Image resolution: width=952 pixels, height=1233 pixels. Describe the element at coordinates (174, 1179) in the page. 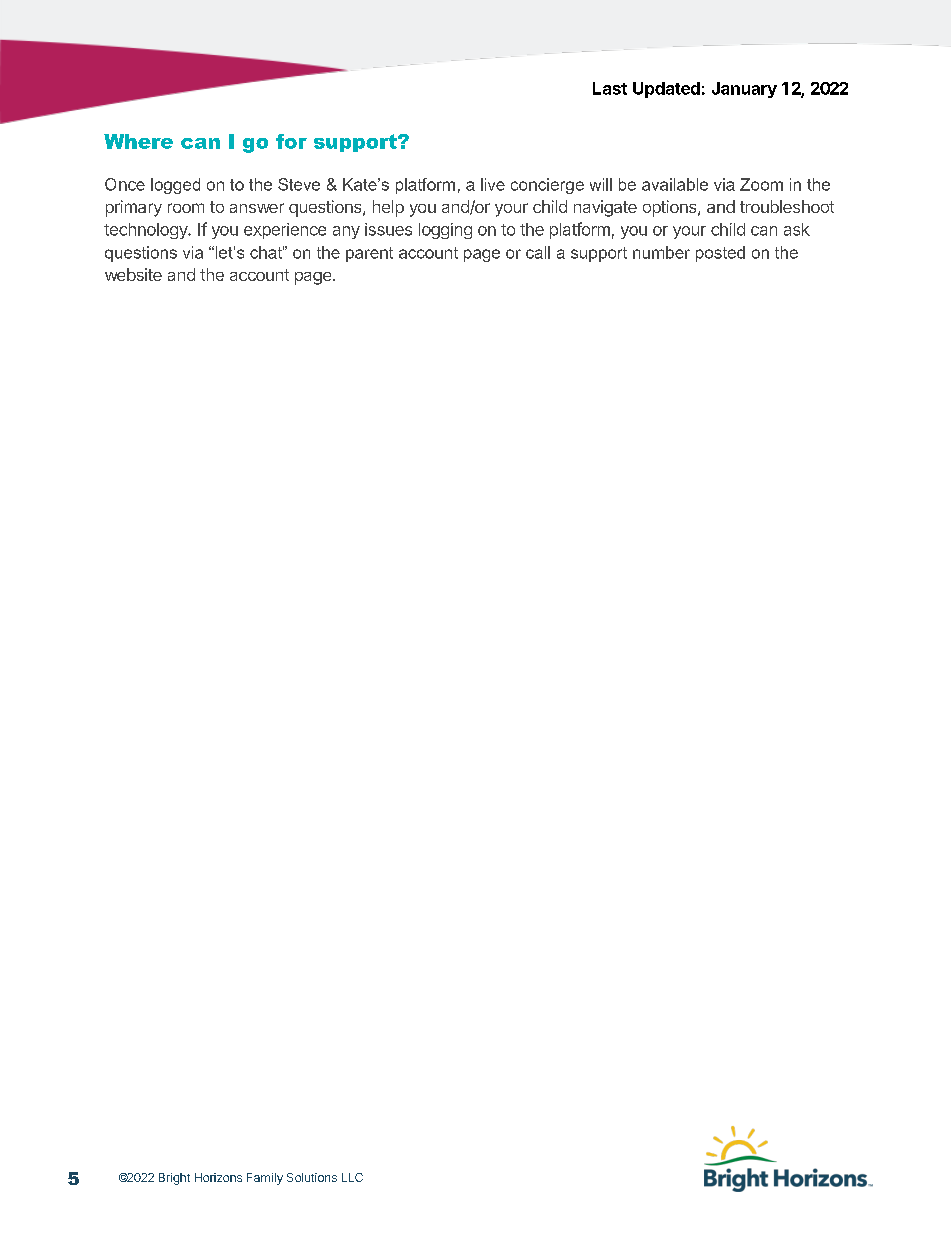

I see `Bright` at that location.
